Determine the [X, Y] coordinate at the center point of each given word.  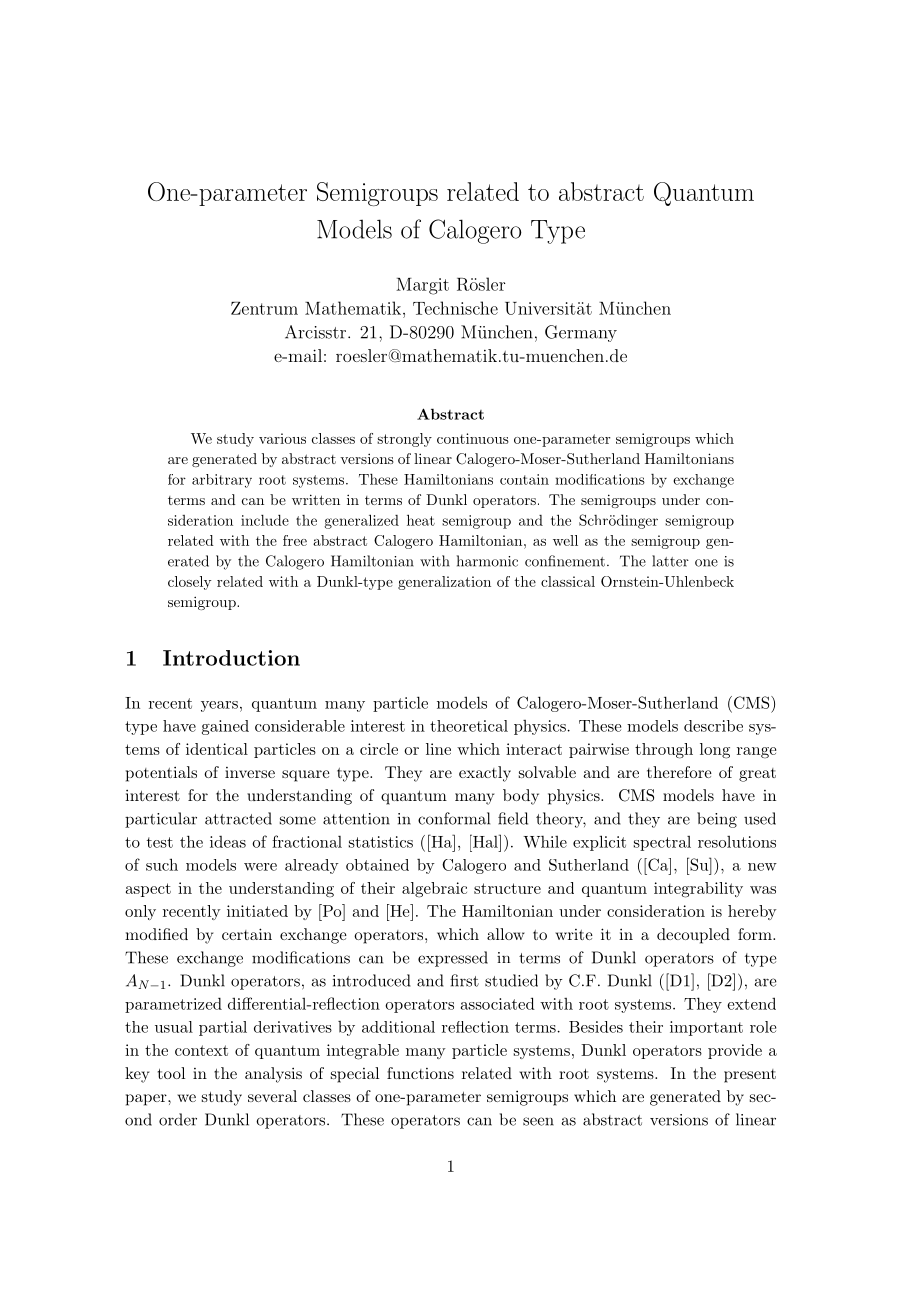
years [219, 706]
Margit [422, 286]
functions [420, 1073]
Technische [455, 308]
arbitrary [222, 481]
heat [421, 520]
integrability [698, 890]
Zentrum [264, 308]
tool [171, 1073]
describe [713, 726]
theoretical [469, 726]
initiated [257, 911]
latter [670, 561]
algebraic [434, 890]
